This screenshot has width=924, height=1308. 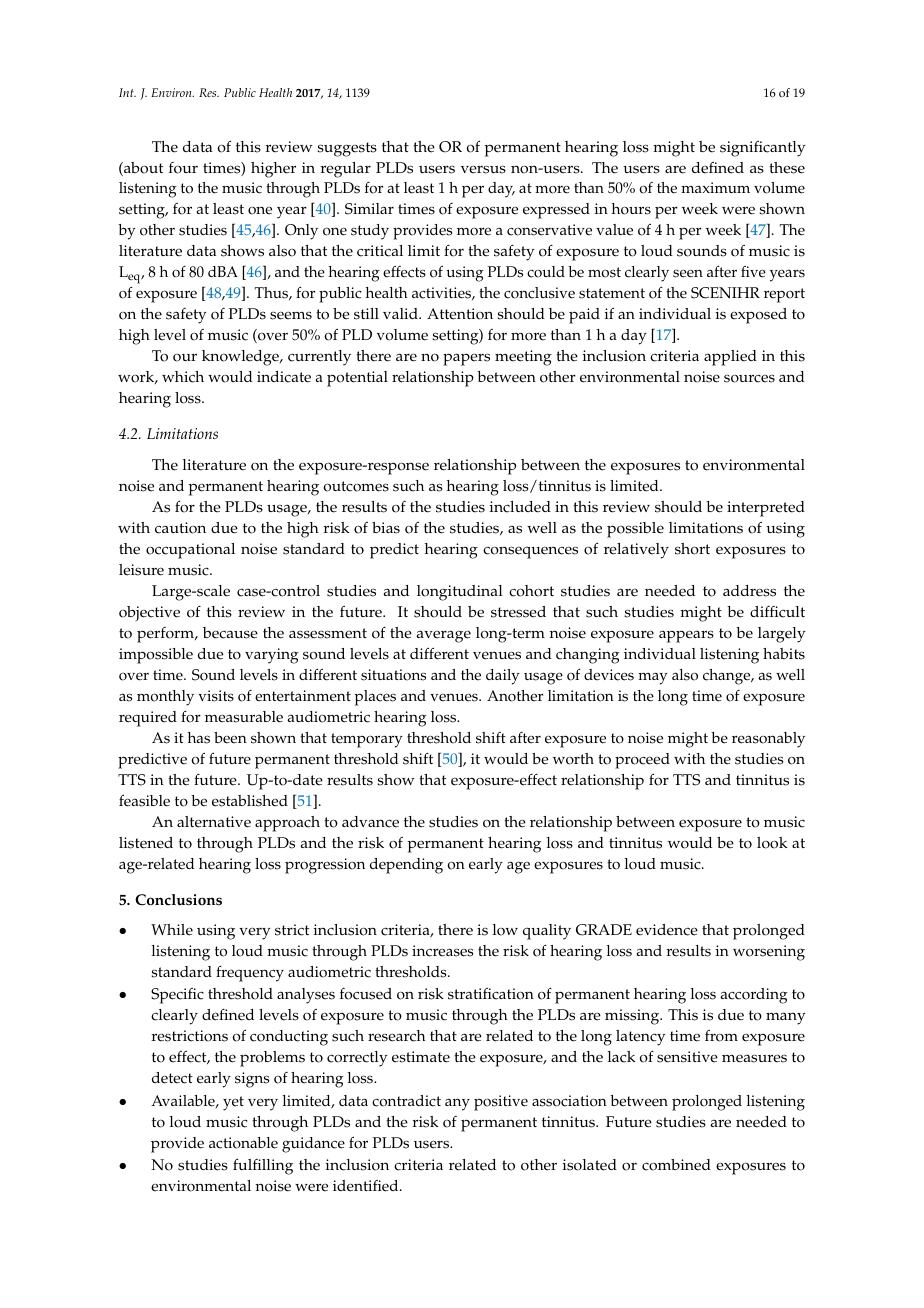 I want to click on actionable, so click(x=243, y=1143).
